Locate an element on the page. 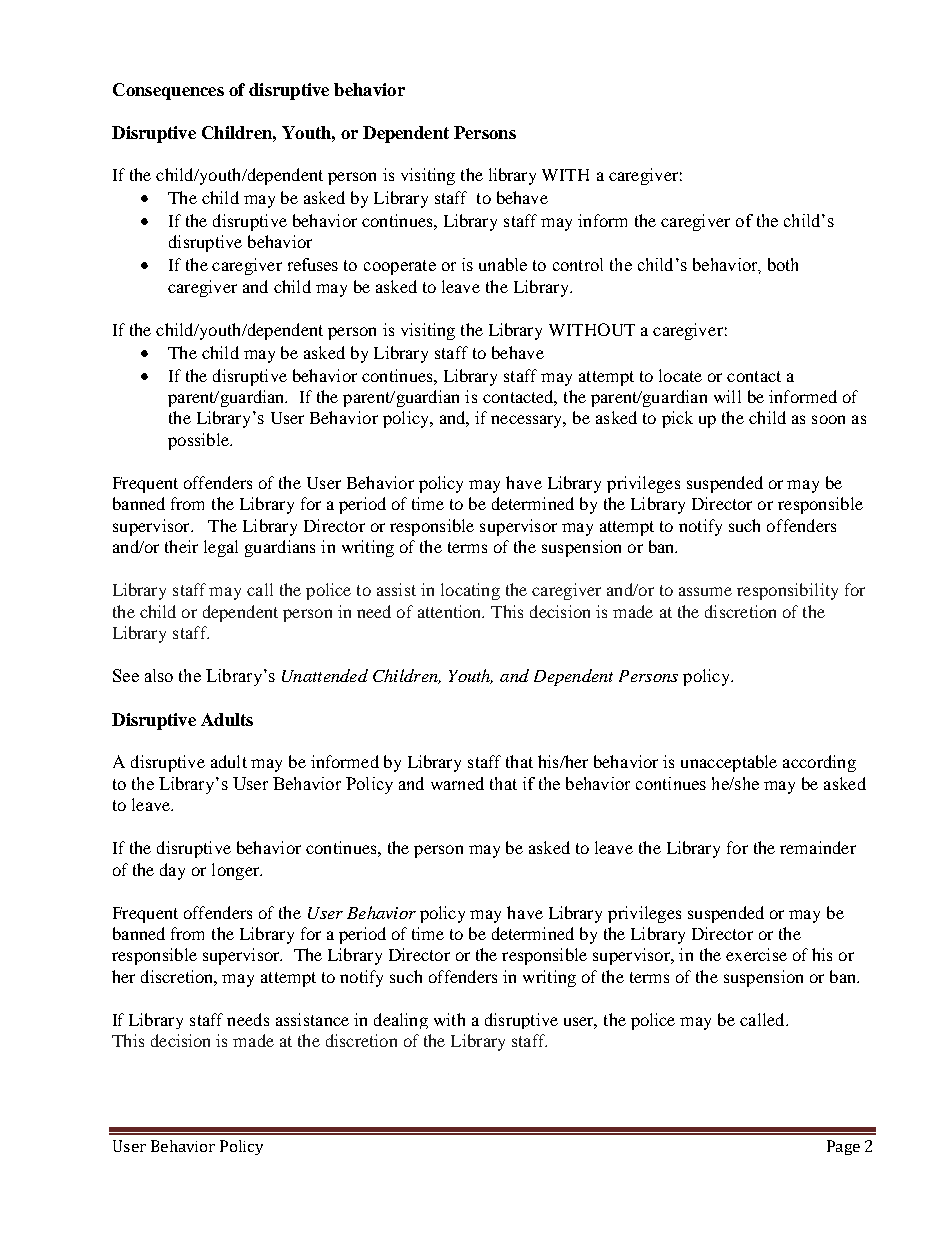 Image resolution: width=952 pixels, height=1233 pixels. warned is located at coordinates (457, 783).
